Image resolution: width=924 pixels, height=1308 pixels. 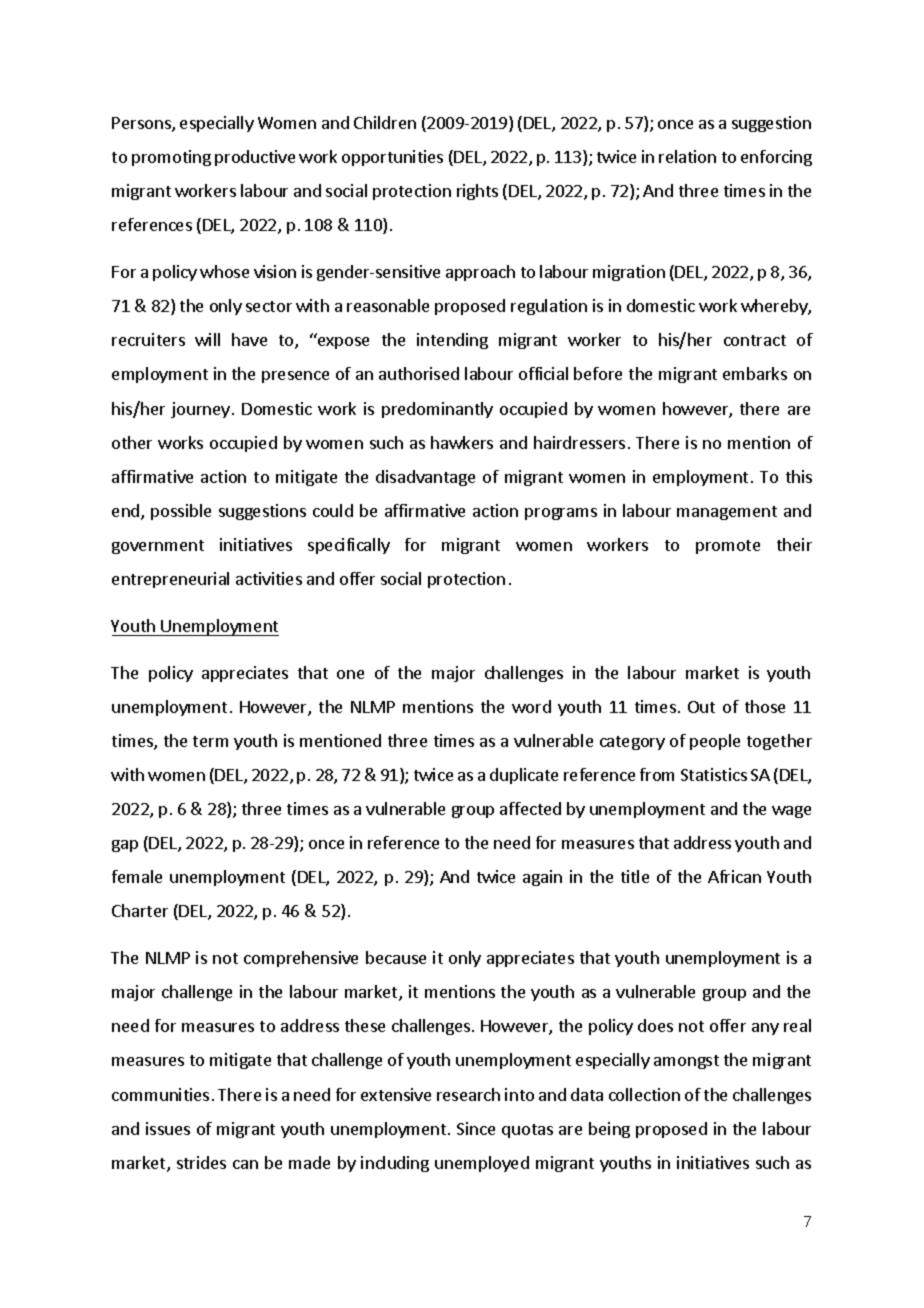 What do you see at coordinates (687, 156) in the document?
I see `relation` at bounding box center [687, 156].
